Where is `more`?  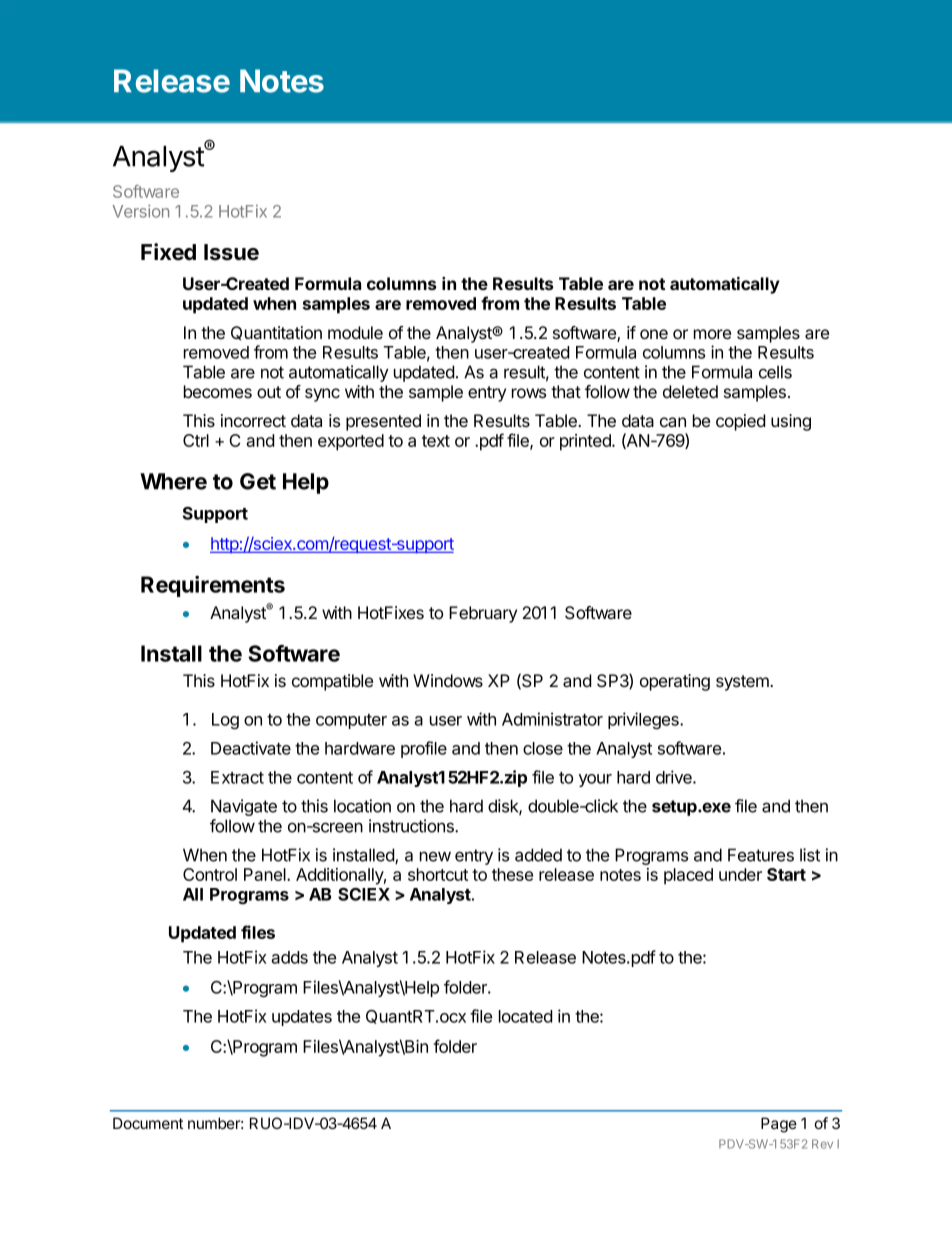
more is located at coordinates (712, 334).
